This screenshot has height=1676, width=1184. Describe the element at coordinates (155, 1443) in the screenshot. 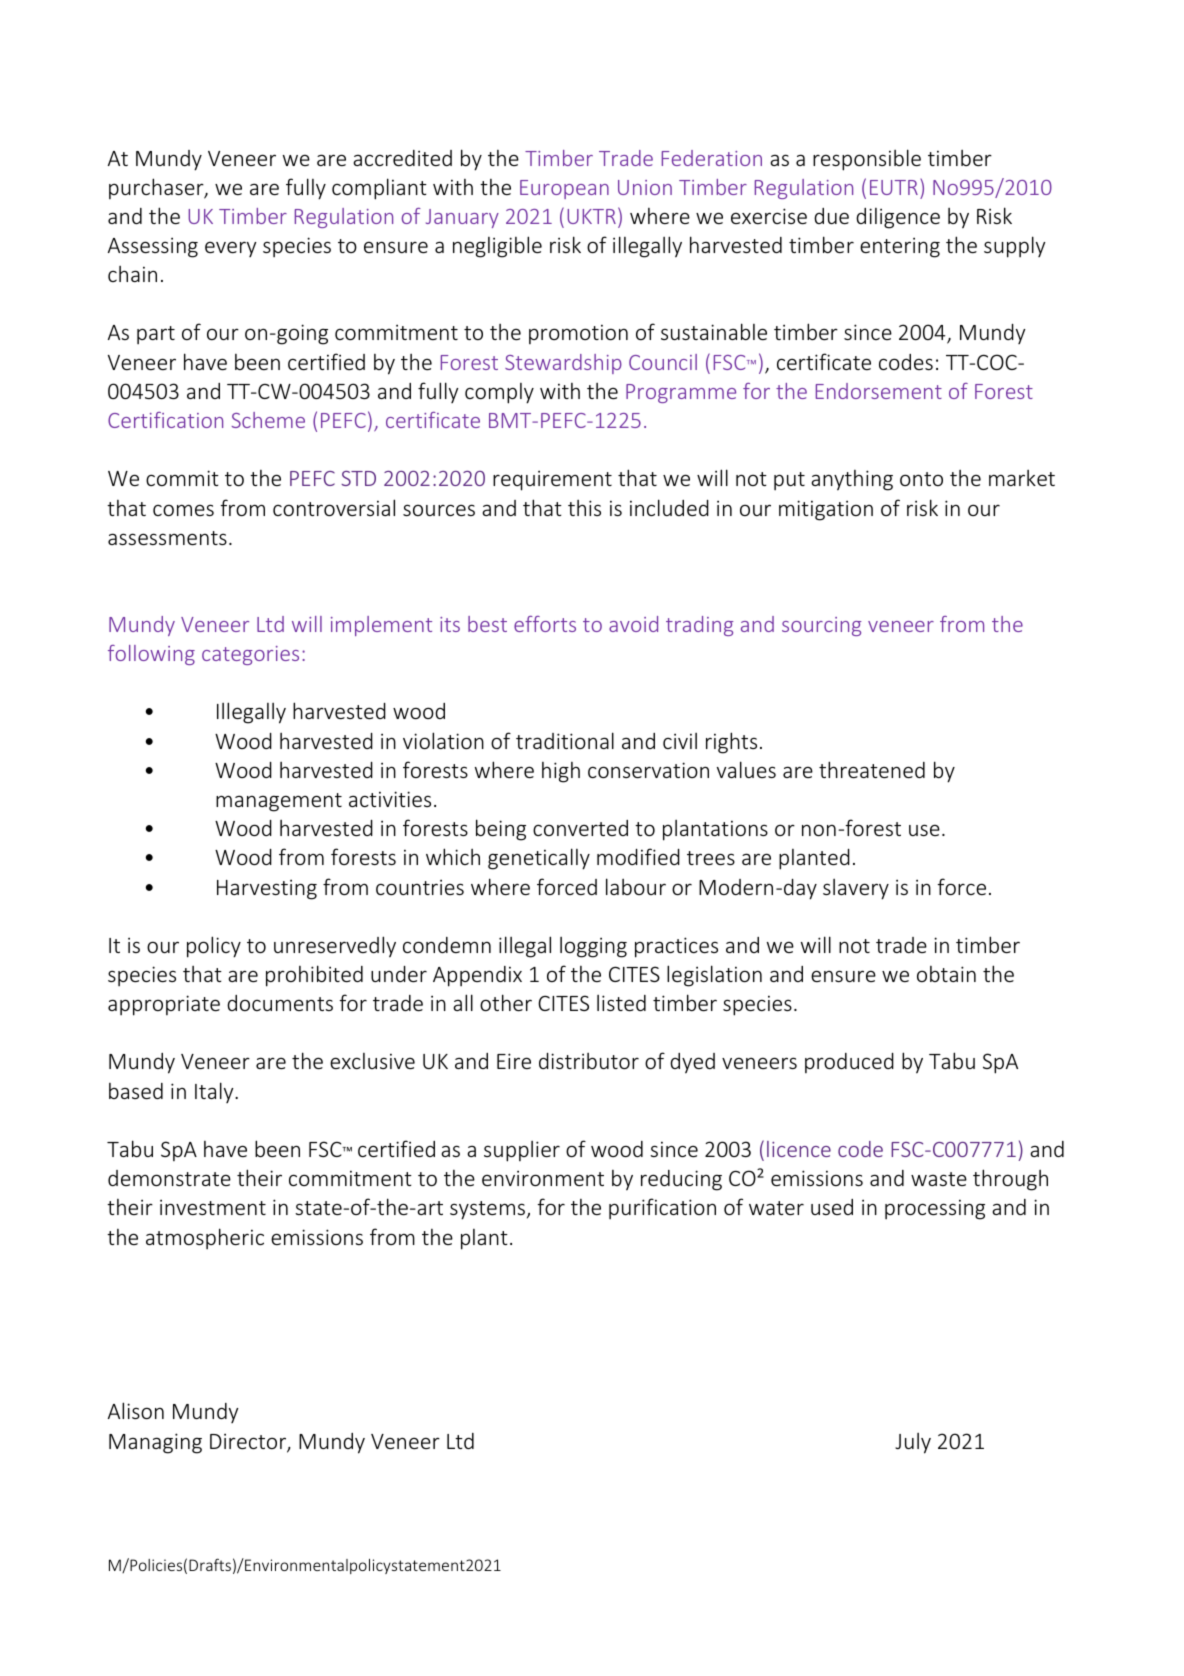

I see `Managing` at that location.
